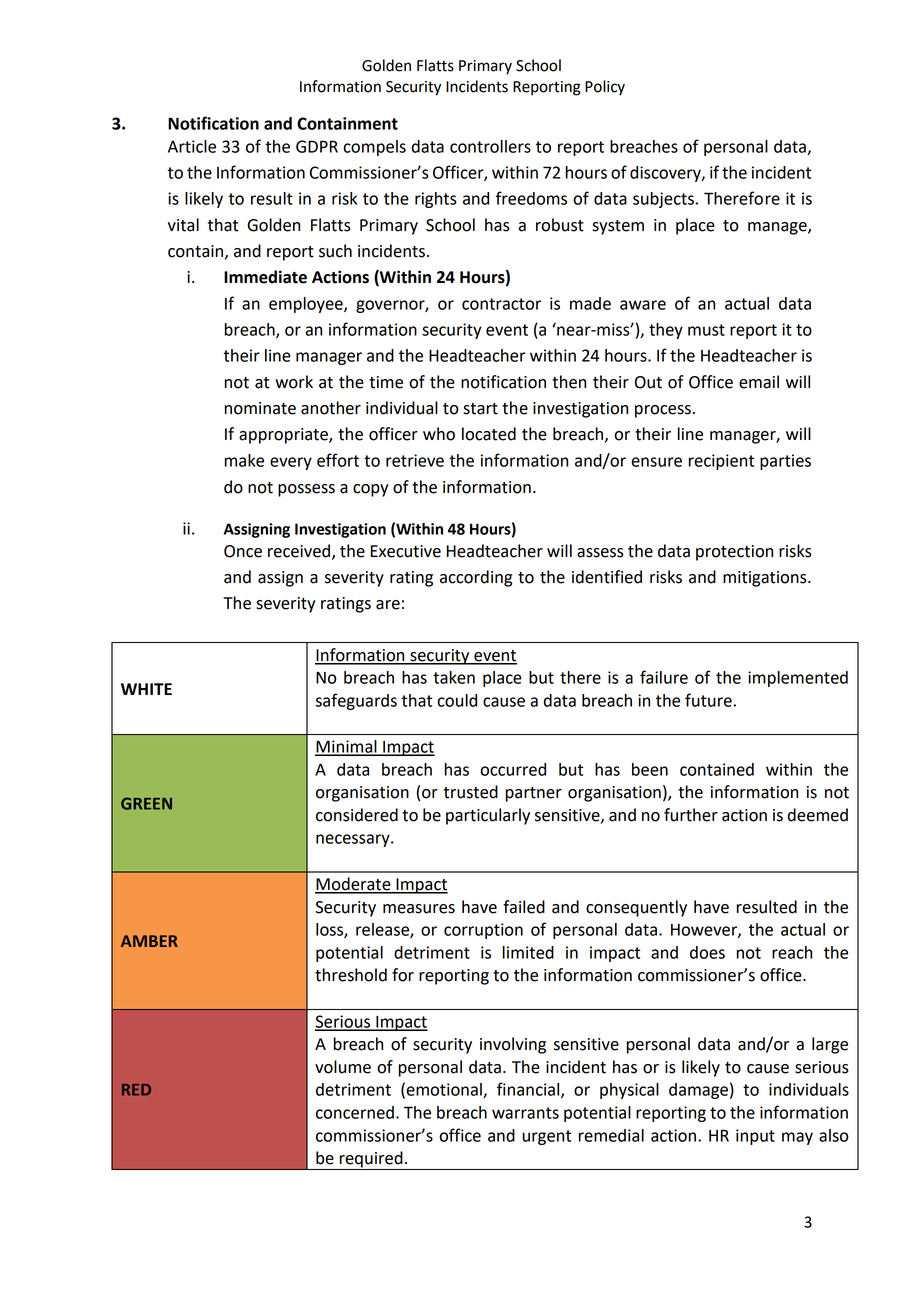 The width and height of the page is (924, 1308). What do you see at coordinates (476, 578) in the page?
I see `according` at bounding box center [476, 578].
